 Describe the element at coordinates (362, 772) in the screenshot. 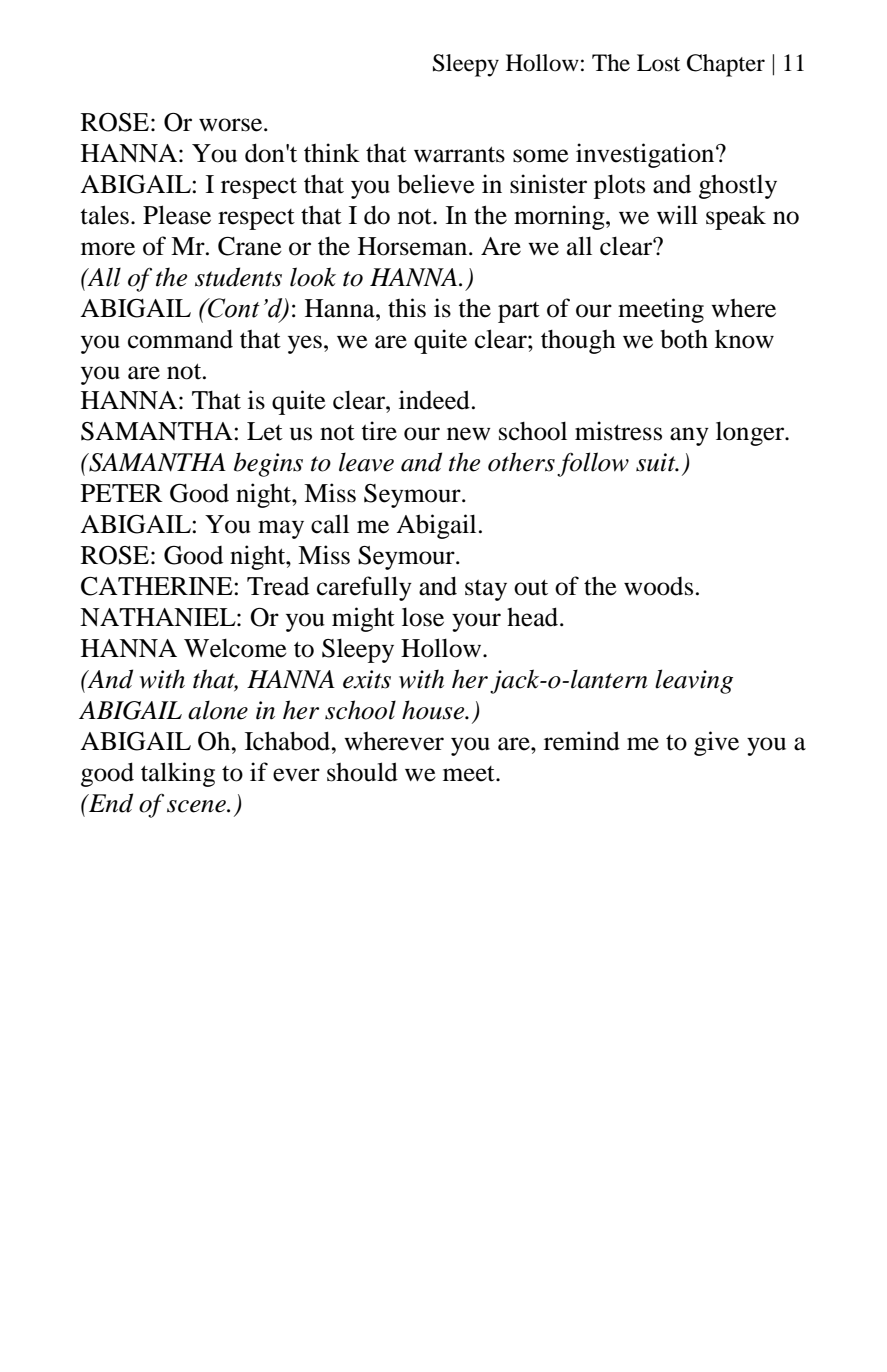

I see `should` at that location.
